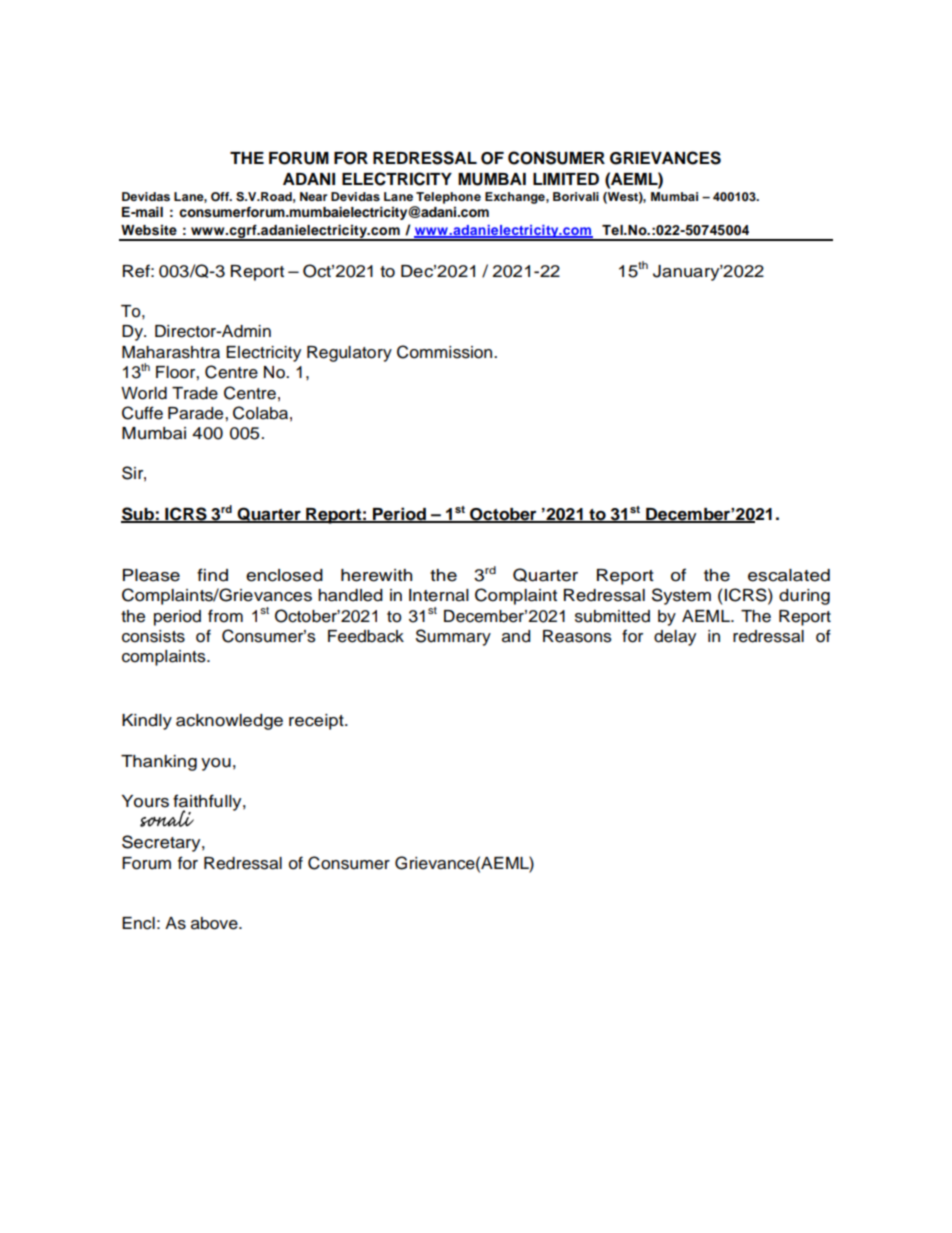 The image size is (952, 1233). Describe the element at coordinates (197, 413) in the page. I see `Parade` at that location.
